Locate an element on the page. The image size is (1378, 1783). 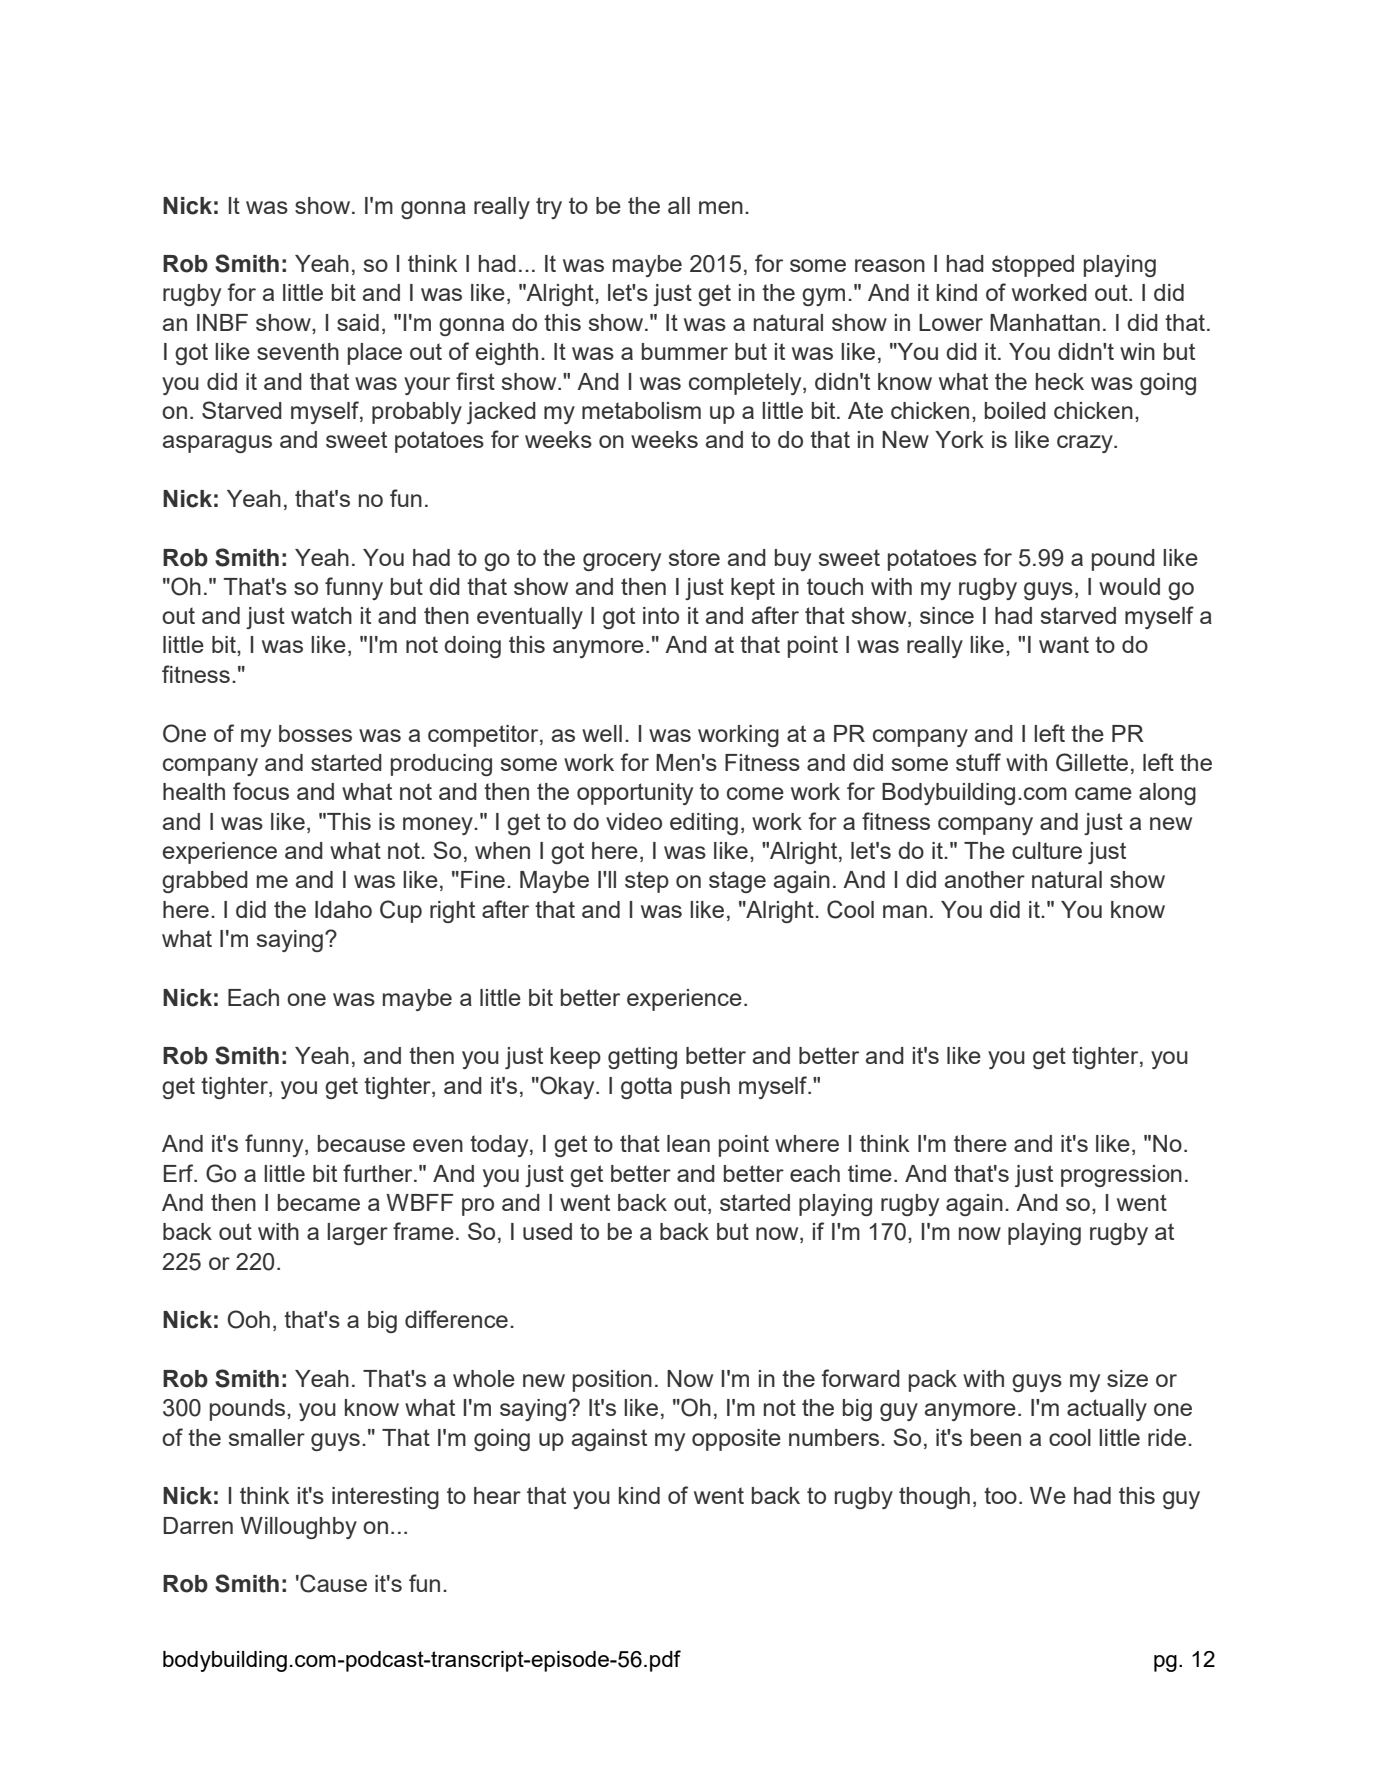
try is located at coordinates (549, 208).
